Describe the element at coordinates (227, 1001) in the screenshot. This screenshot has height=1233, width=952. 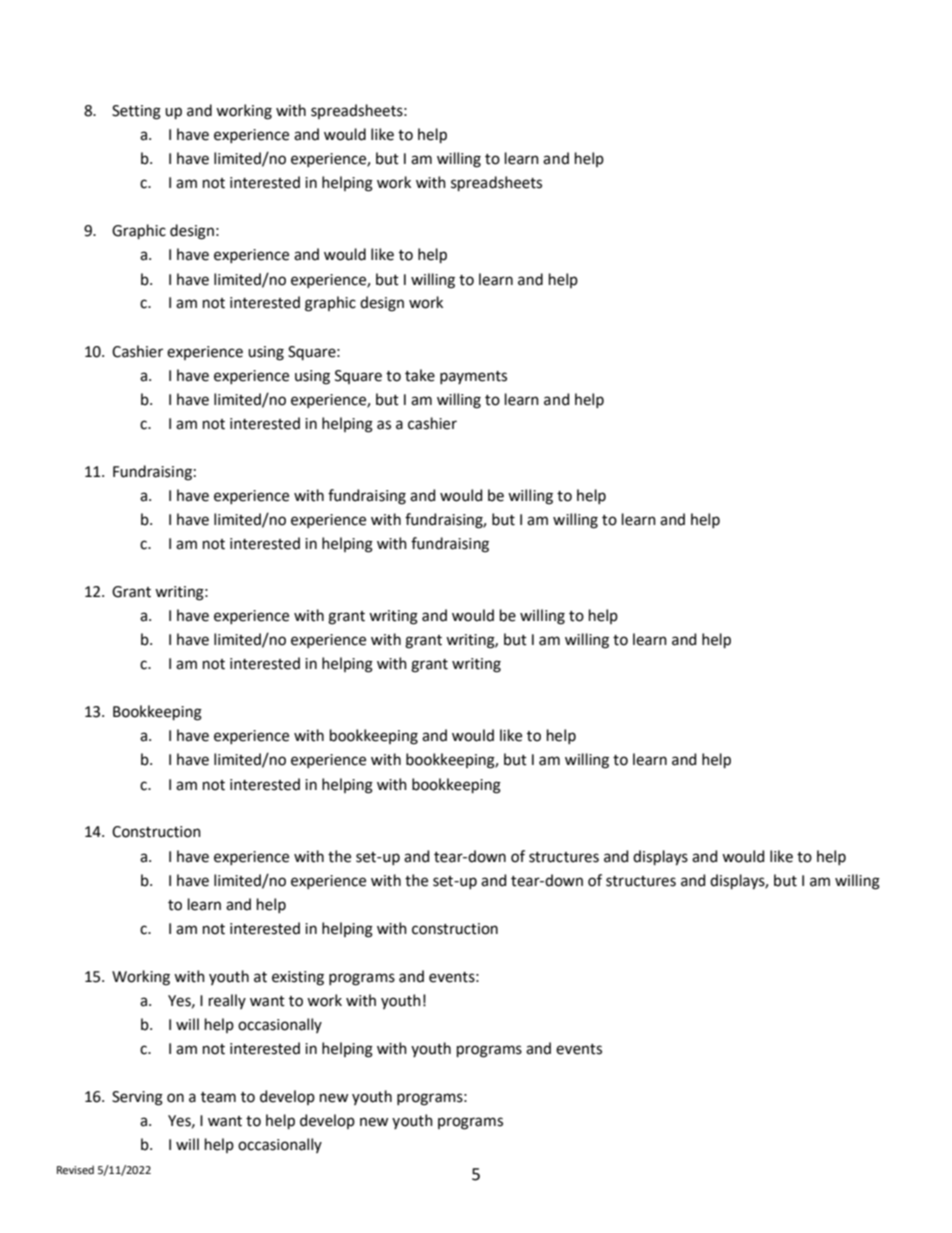
I see `really` at that location.
